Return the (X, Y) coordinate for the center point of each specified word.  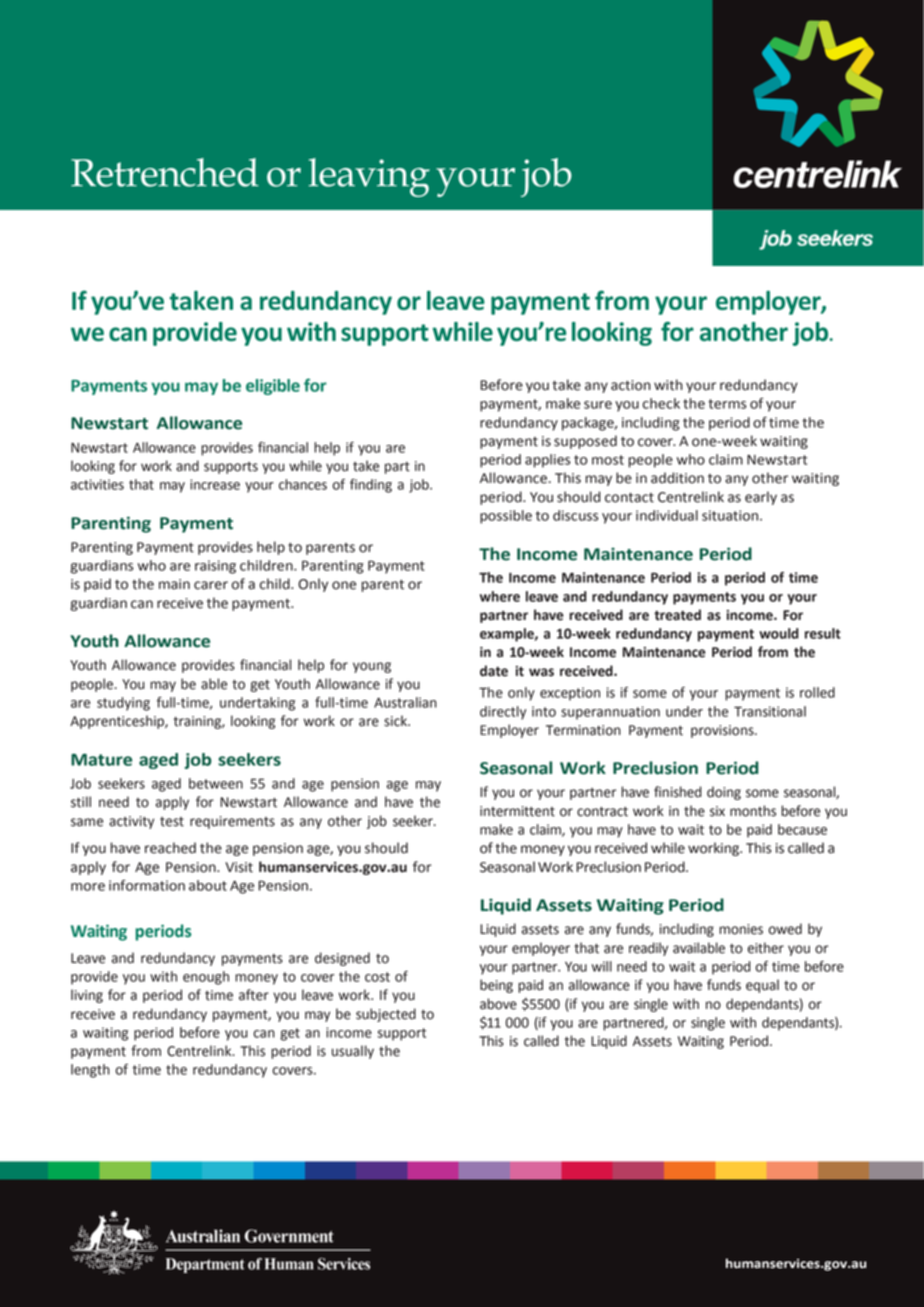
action (631, 385)
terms (727, 404)
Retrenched (165, 172)
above (498, 1004)
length (90, 1071)
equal (762, 986)
